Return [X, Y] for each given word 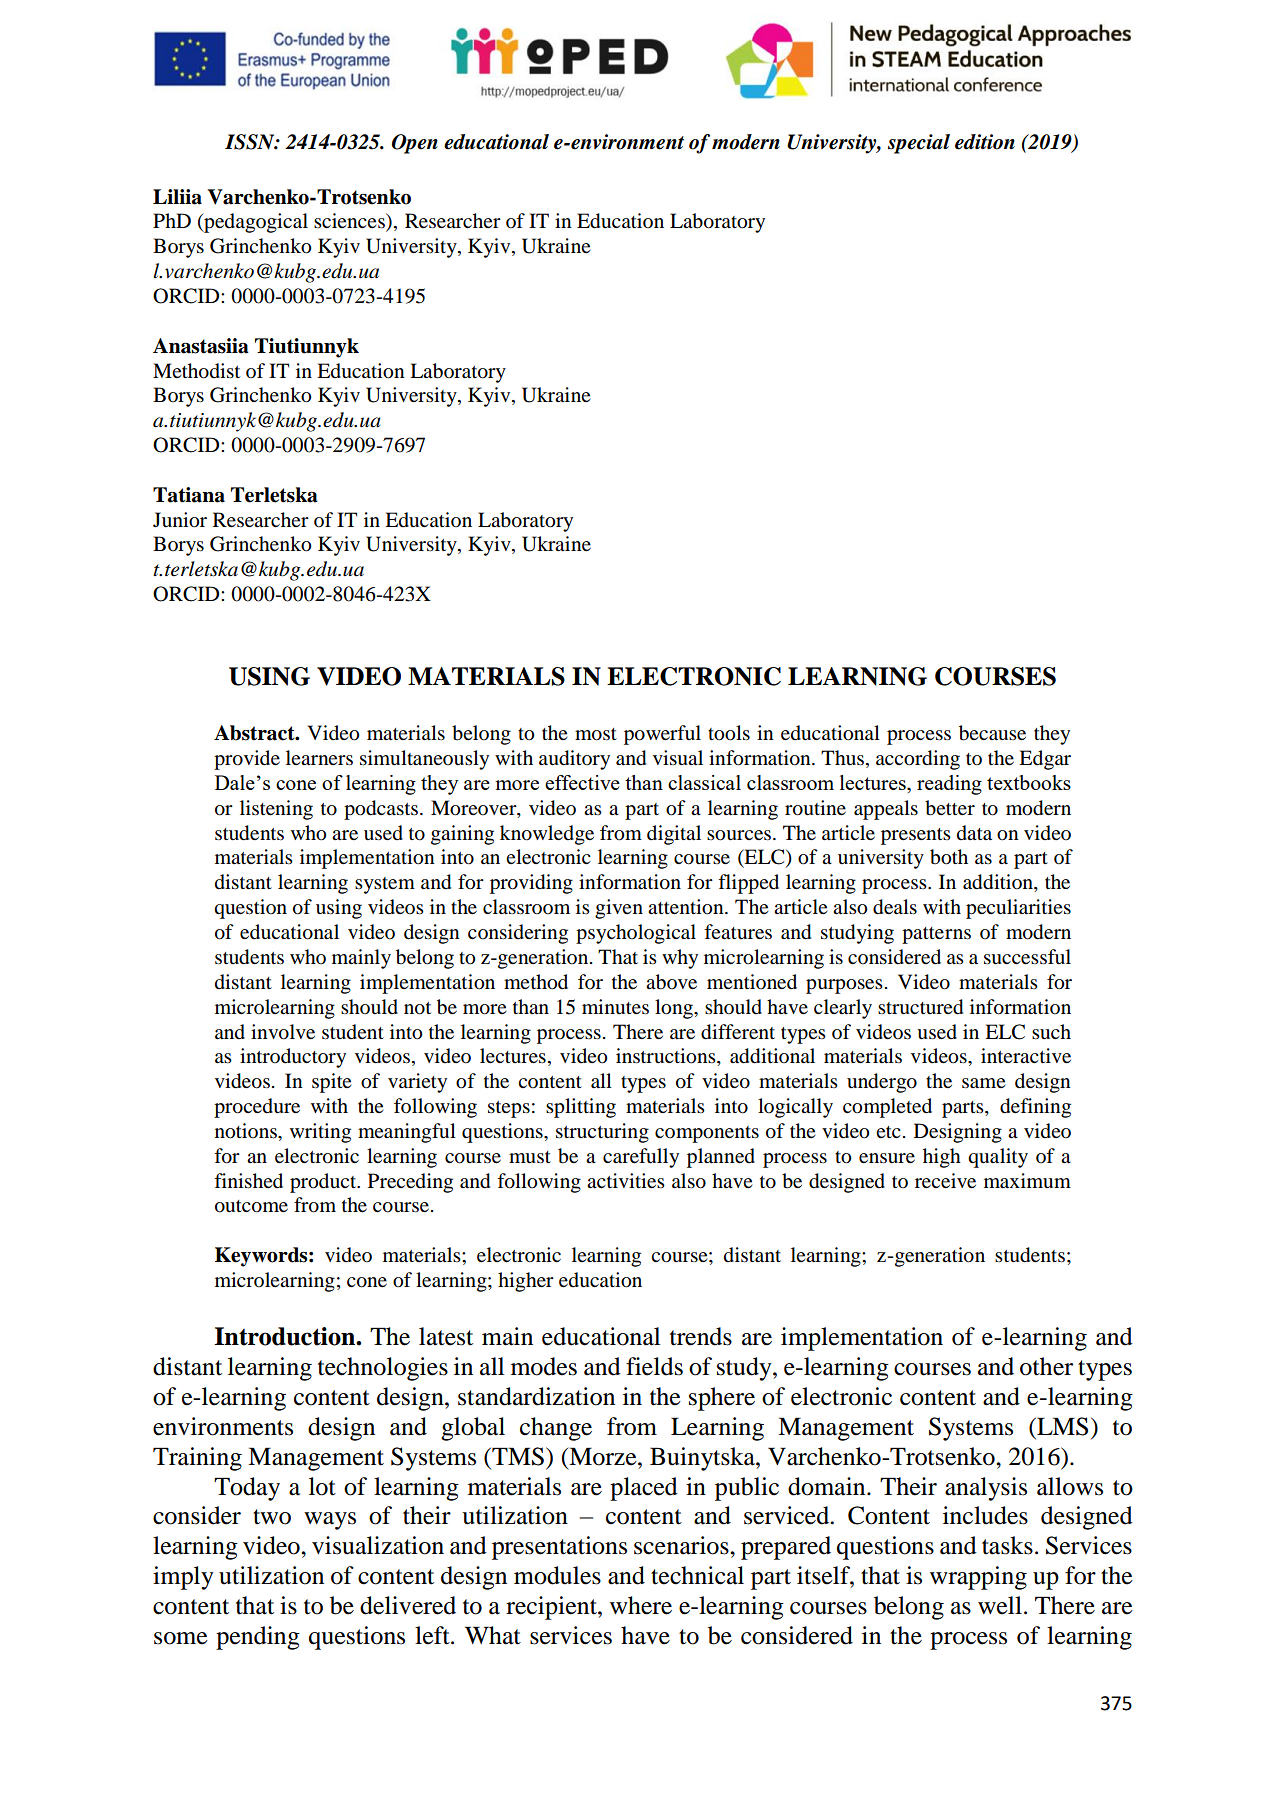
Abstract [255, 733]
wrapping [978, 1578]
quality [998, 1158]
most [596, 734]
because [992, 733]
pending [258, 1638]
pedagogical [255, 223]
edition [985, 142]
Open [415, 144]
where [641, 1605]
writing [320, 1133]
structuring [602, 1133]
